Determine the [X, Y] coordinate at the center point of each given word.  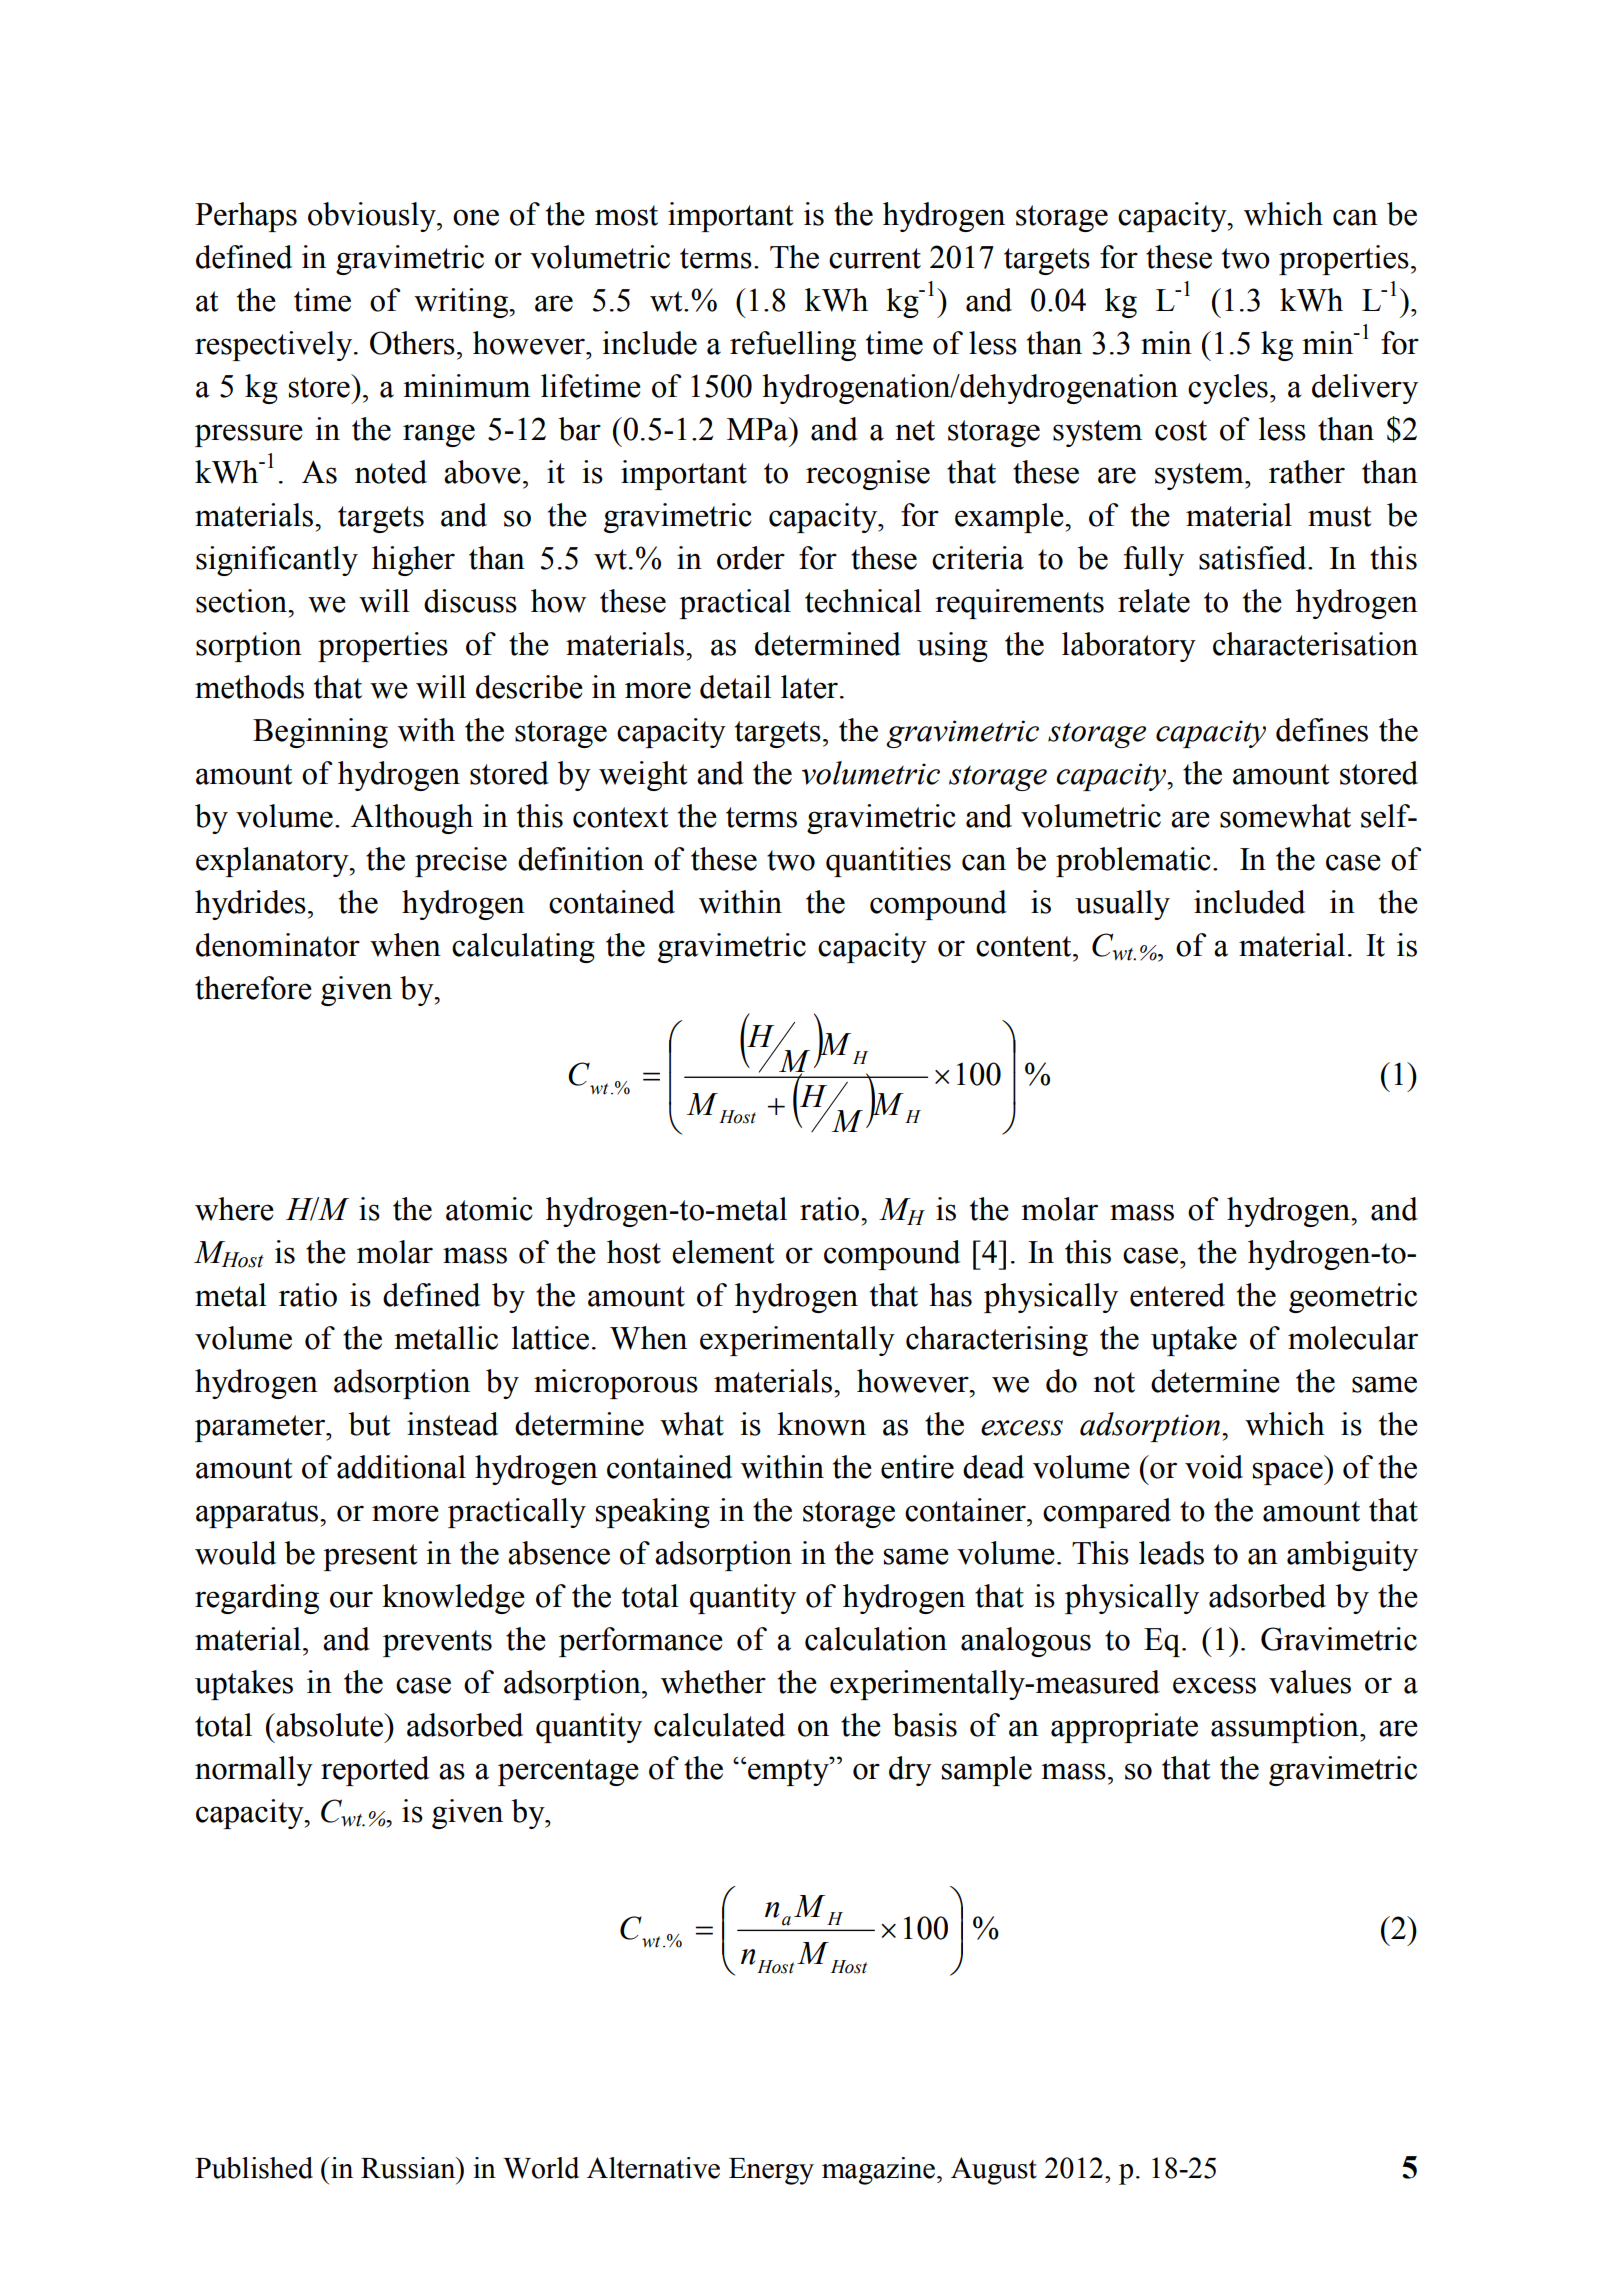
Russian [409, 2168]
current [875, 258]
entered [1177, 1295]
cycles [1228, 389]
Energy [771, 2171]
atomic [489, 1209]
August [994, 2171]
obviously [373, 217]
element [723, 1252]
